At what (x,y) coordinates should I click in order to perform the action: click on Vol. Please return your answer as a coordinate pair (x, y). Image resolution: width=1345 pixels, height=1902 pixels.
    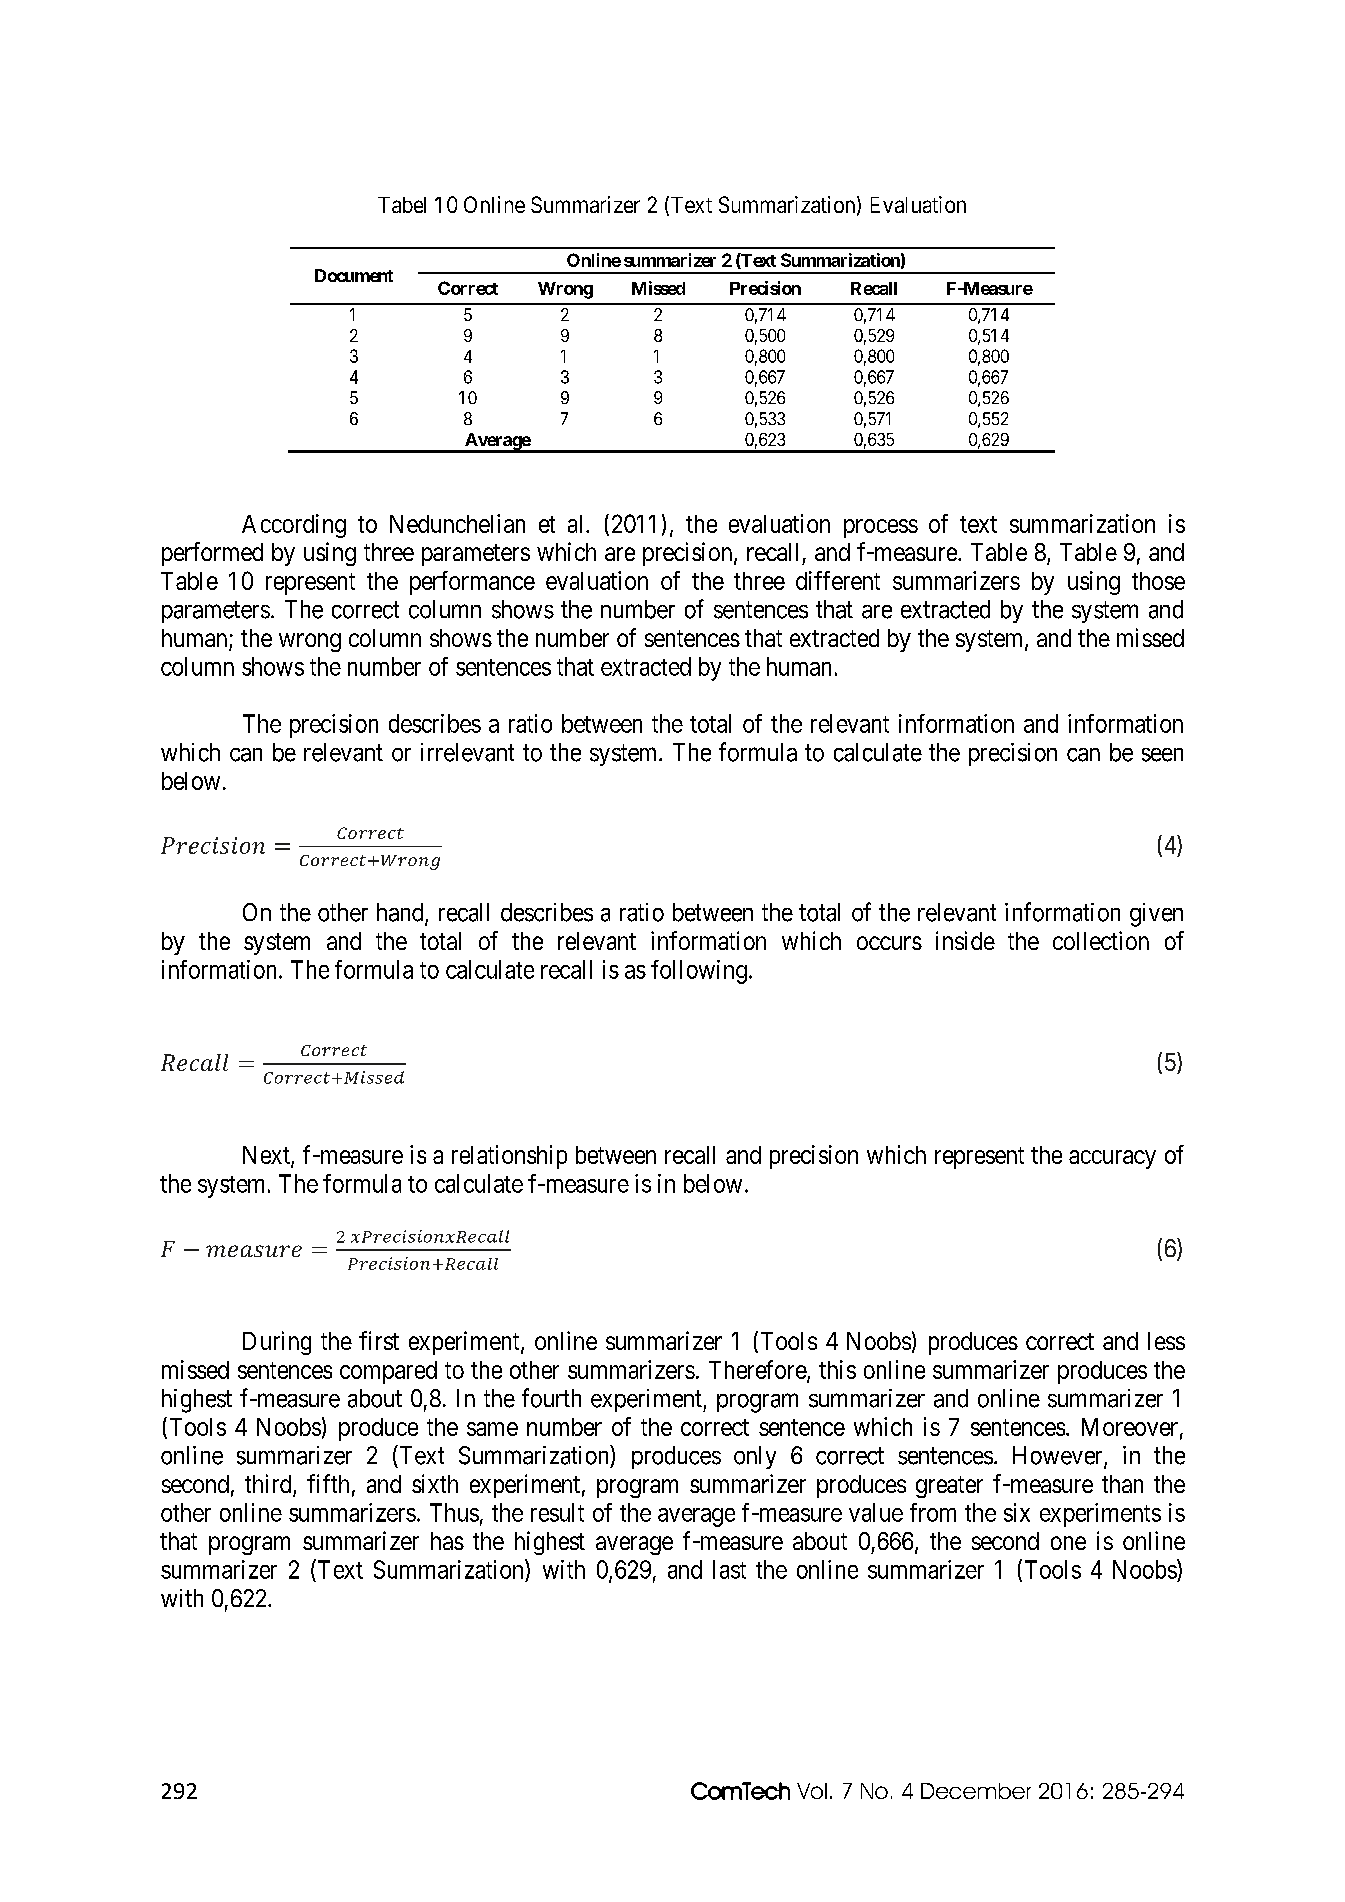
    Looking at the image, I should click on (812, 1791).
